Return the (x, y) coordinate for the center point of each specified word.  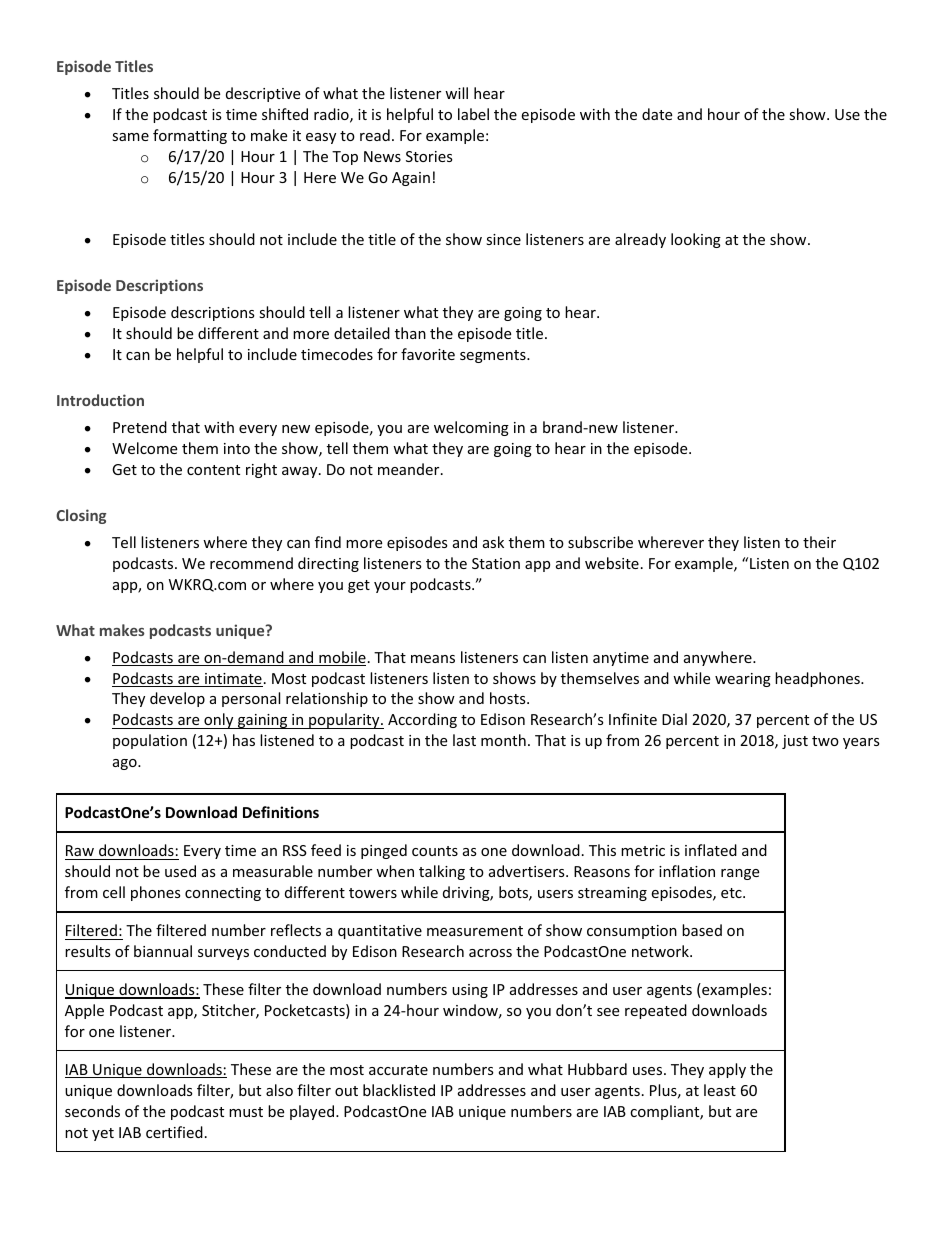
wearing (743, 680)
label (473, 114)
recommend (251, 563)
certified (174, 1132)
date (657, 114)
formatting (190, 136)
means (433, 659)
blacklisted (399, 1090)
